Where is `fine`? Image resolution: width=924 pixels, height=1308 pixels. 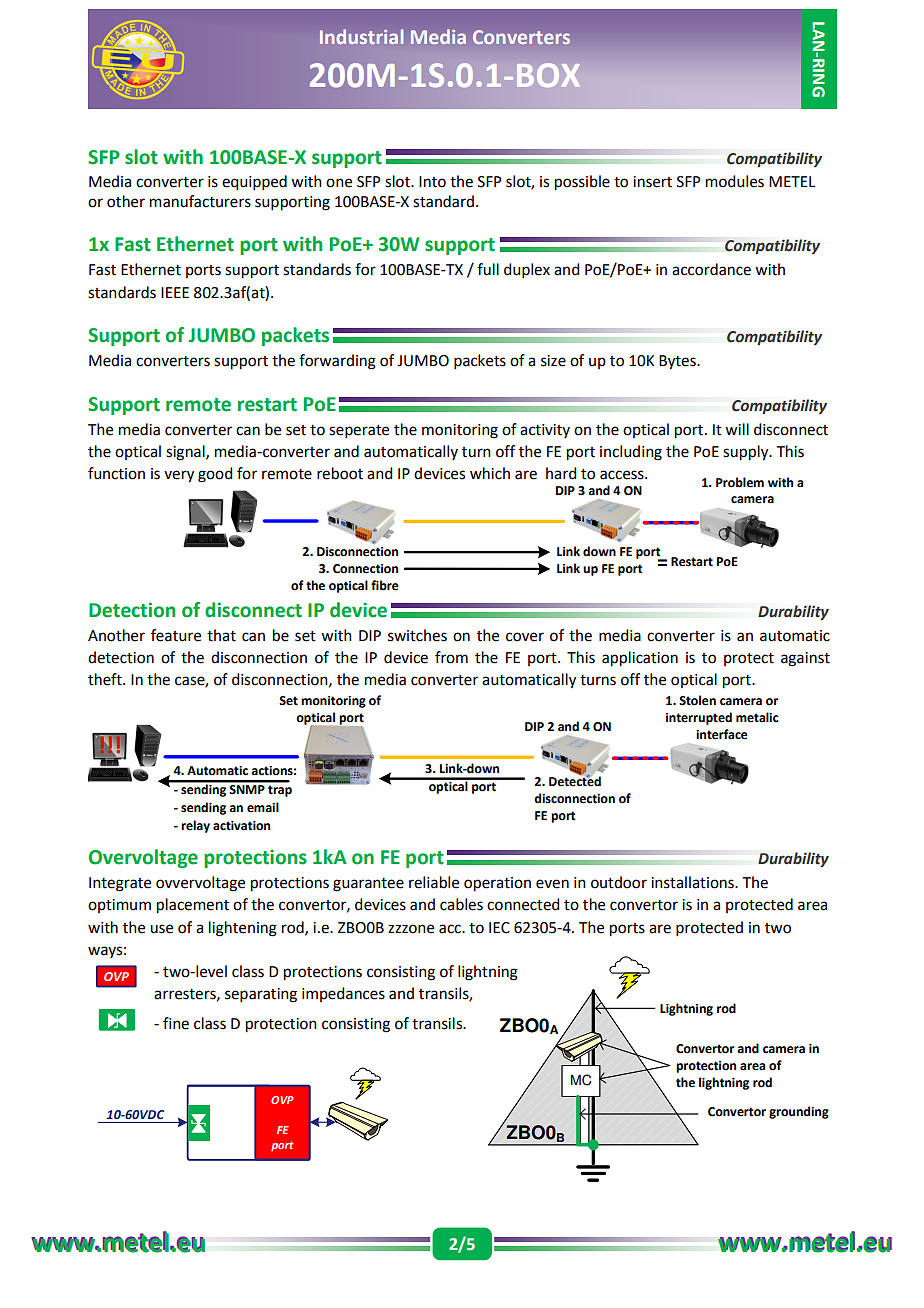 fine is located at coordinates (176, 1023).
